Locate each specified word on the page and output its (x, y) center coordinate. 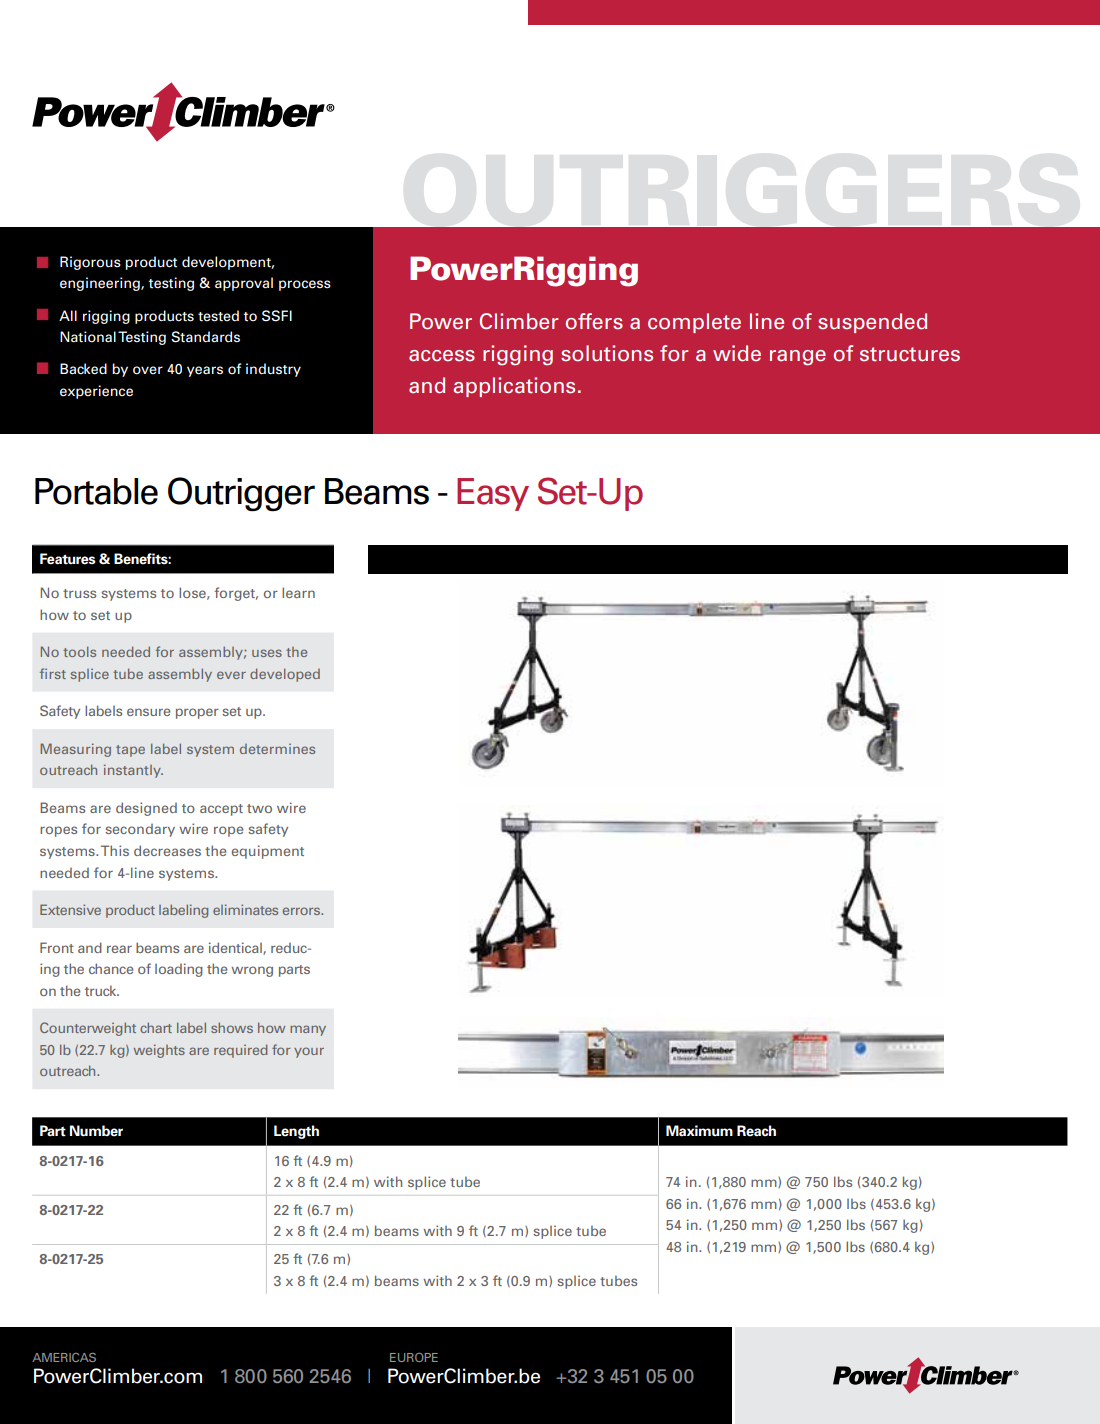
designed (146, 809)
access (442, 356)
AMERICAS (64, 1357)
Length (296, 1132)
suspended (872, 323)
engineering (101, 284)
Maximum (699, 1131)
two (259, 808)
